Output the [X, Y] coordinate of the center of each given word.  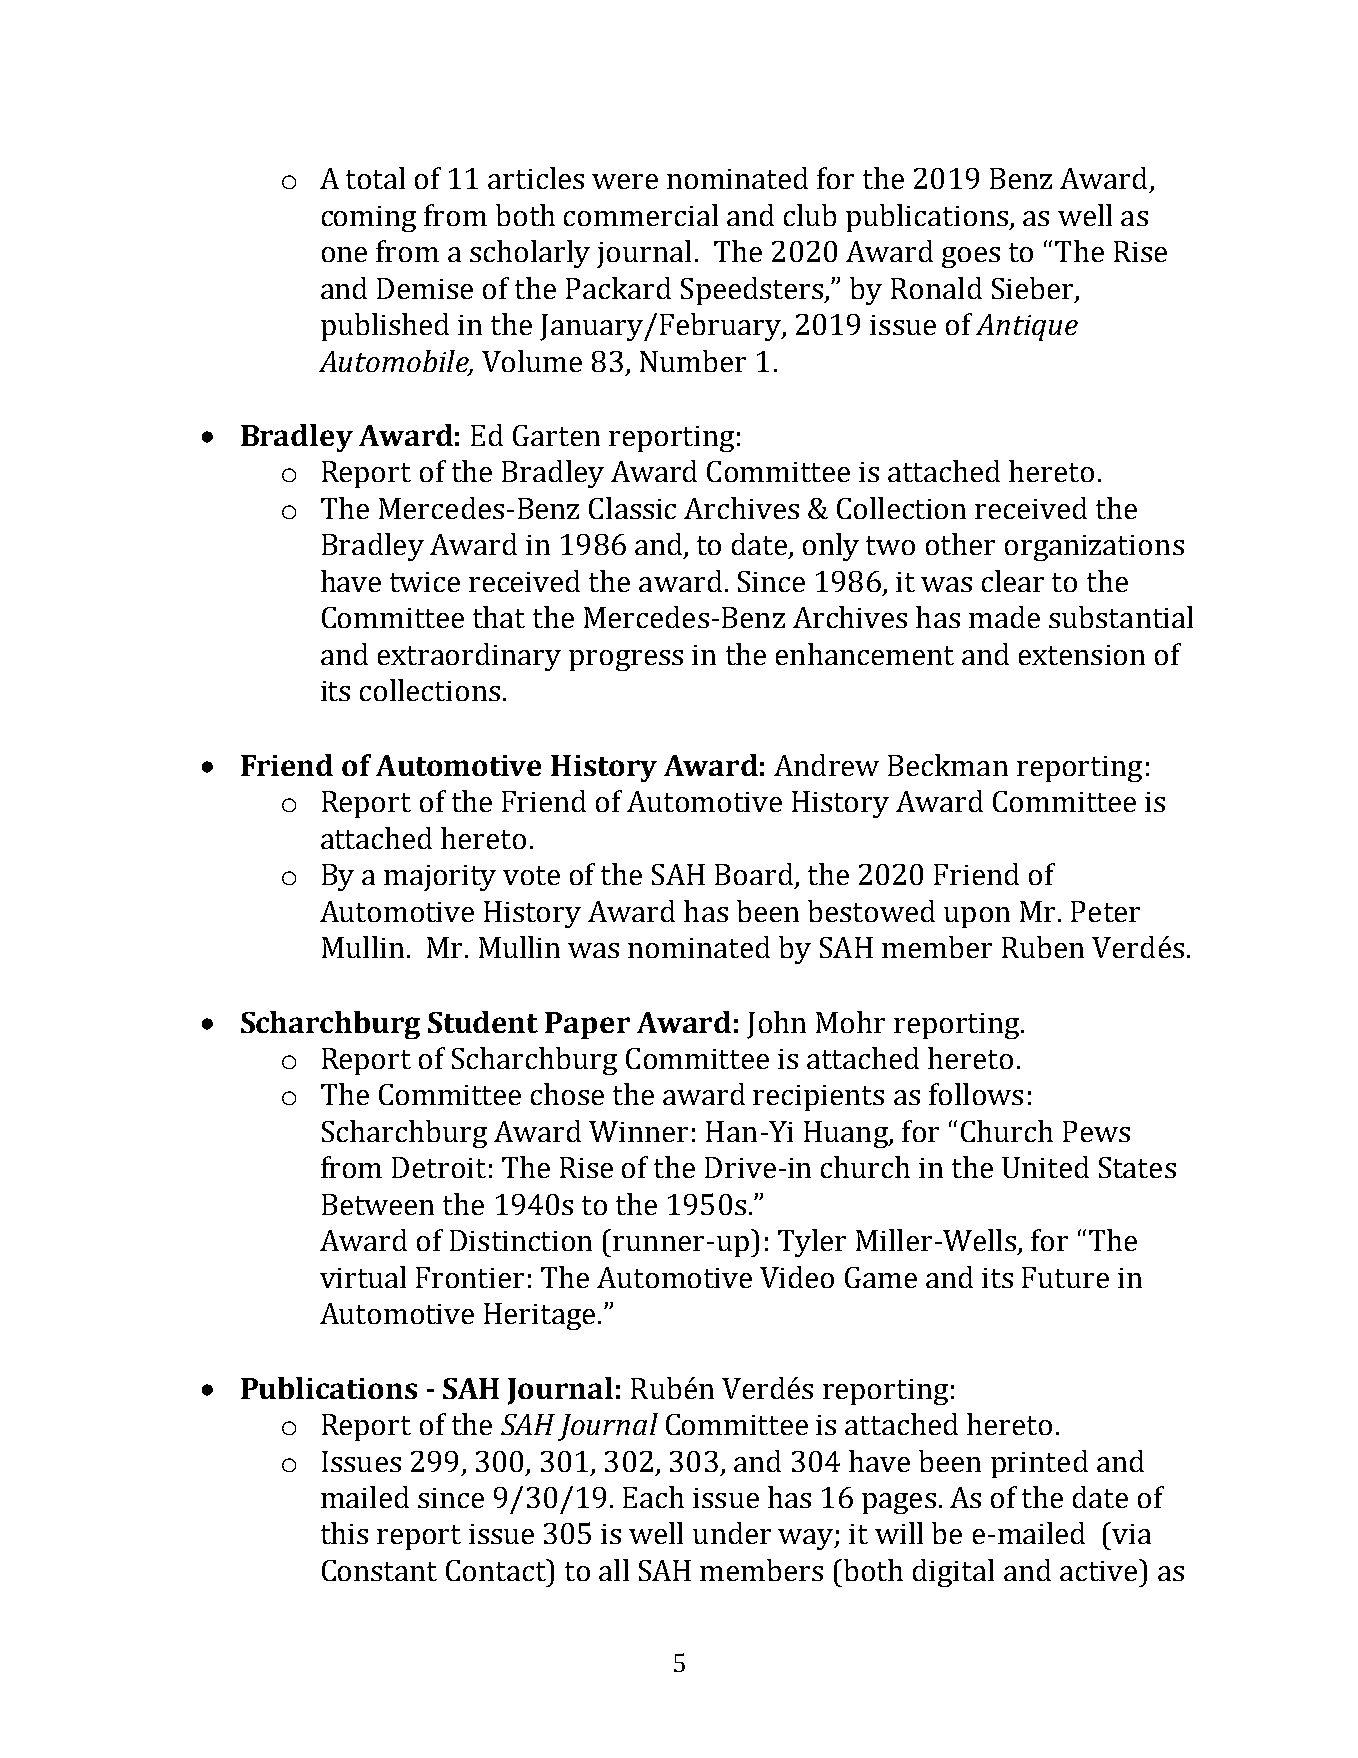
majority [440, 878]
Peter [1105, 911]
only [831, 547]
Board [754, 874]
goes [971, 257]
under [732, 1533]
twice [425, 582]
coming [369, 219]
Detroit [439, 1167]
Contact [497, 1570]
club [810, 215]
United [1045, 1167]
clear [1013, 581]
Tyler [812, 1243]
